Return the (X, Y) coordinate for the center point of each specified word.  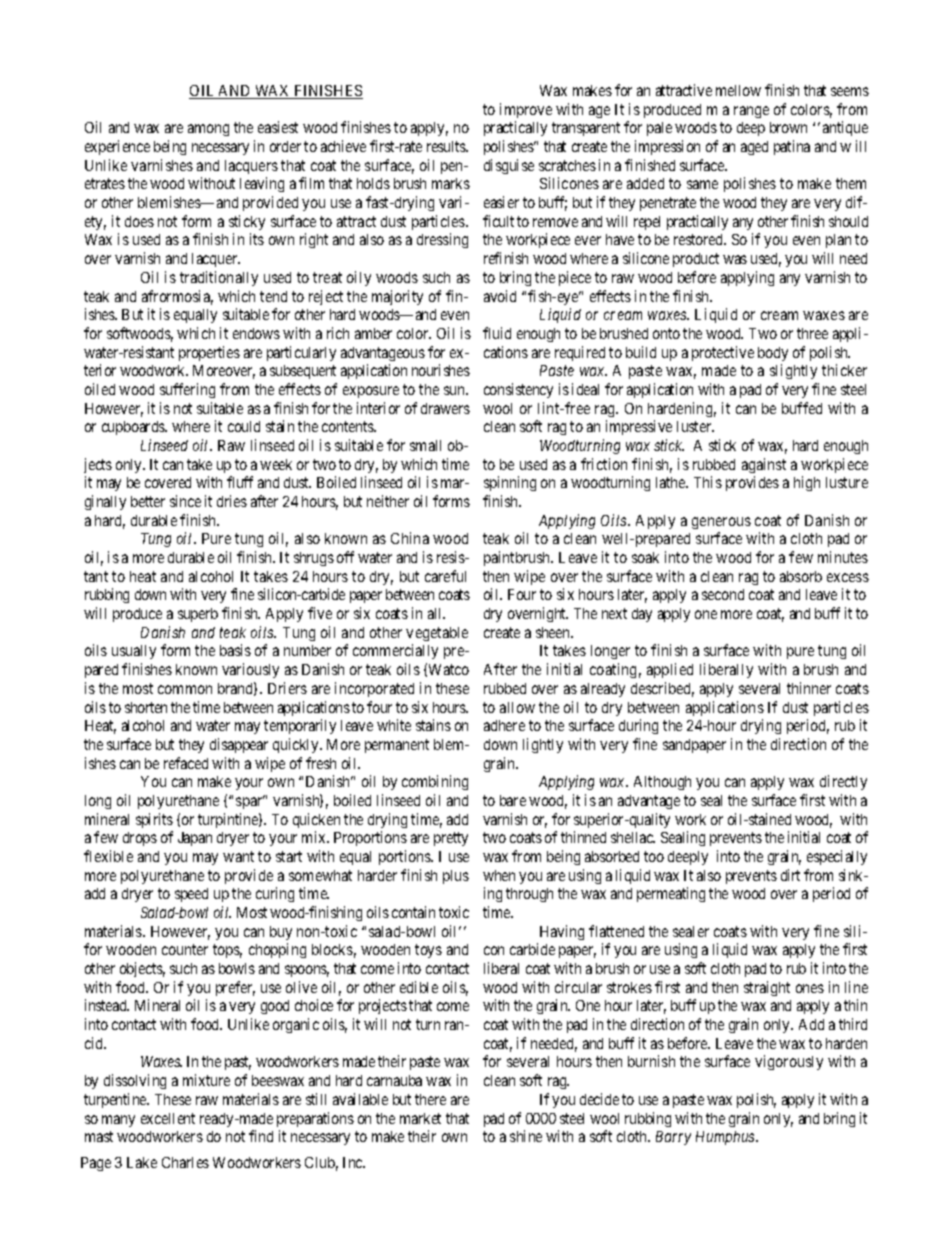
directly (843, 782)
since (185, 501)
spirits (154, 820)
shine (526, 1136)
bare (513, 800)
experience (117, 147)
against (764, 465)
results (447, 146)
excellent (168, 1118)
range (751, 112)
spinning (510, 483)
